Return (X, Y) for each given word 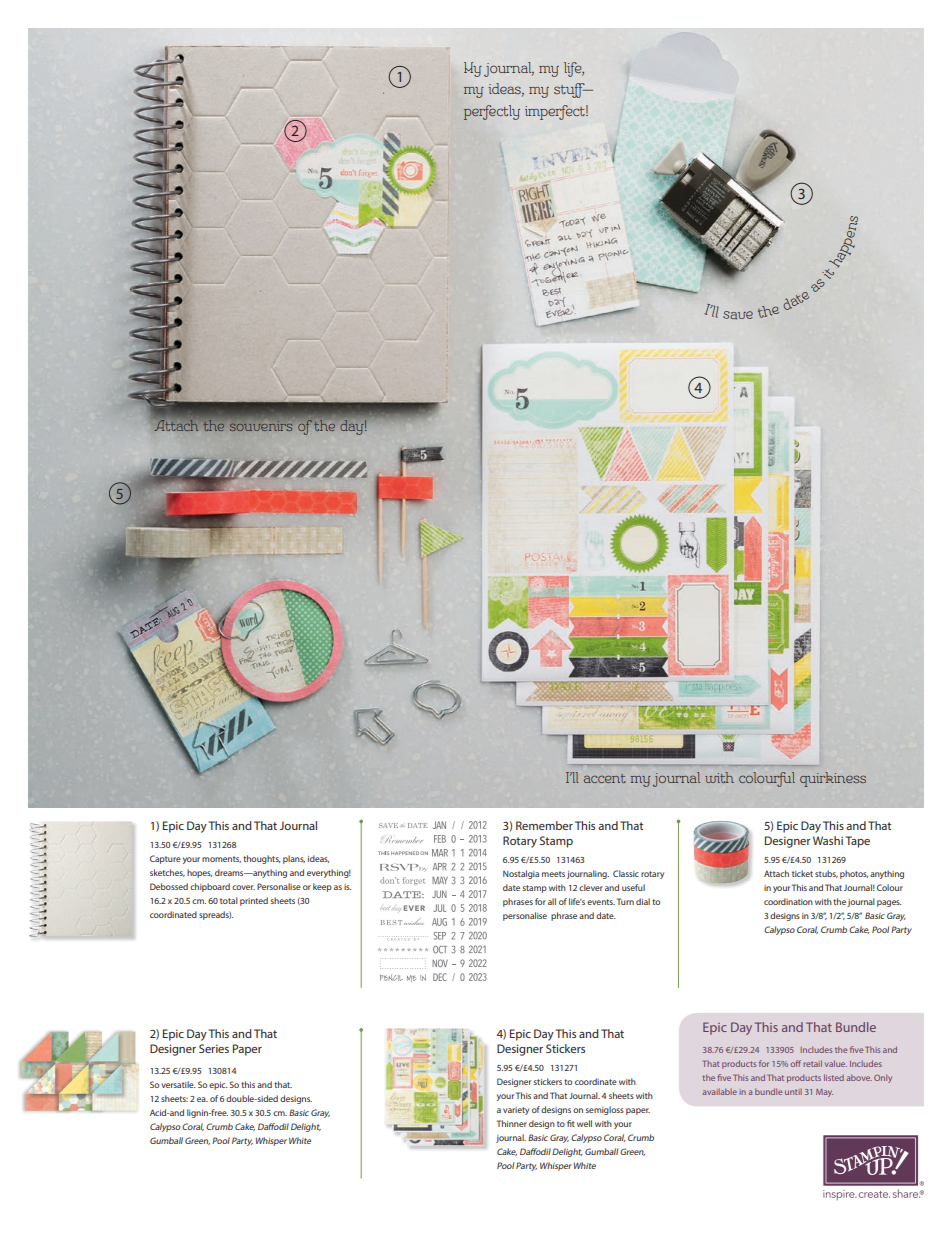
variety (516, 1111)
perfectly (492, 112)
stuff (570, 90)
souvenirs (261, 426)
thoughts (261, 859)
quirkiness (833, 779)
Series (214, 1048)
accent (605, 778)
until (793, 1092)
